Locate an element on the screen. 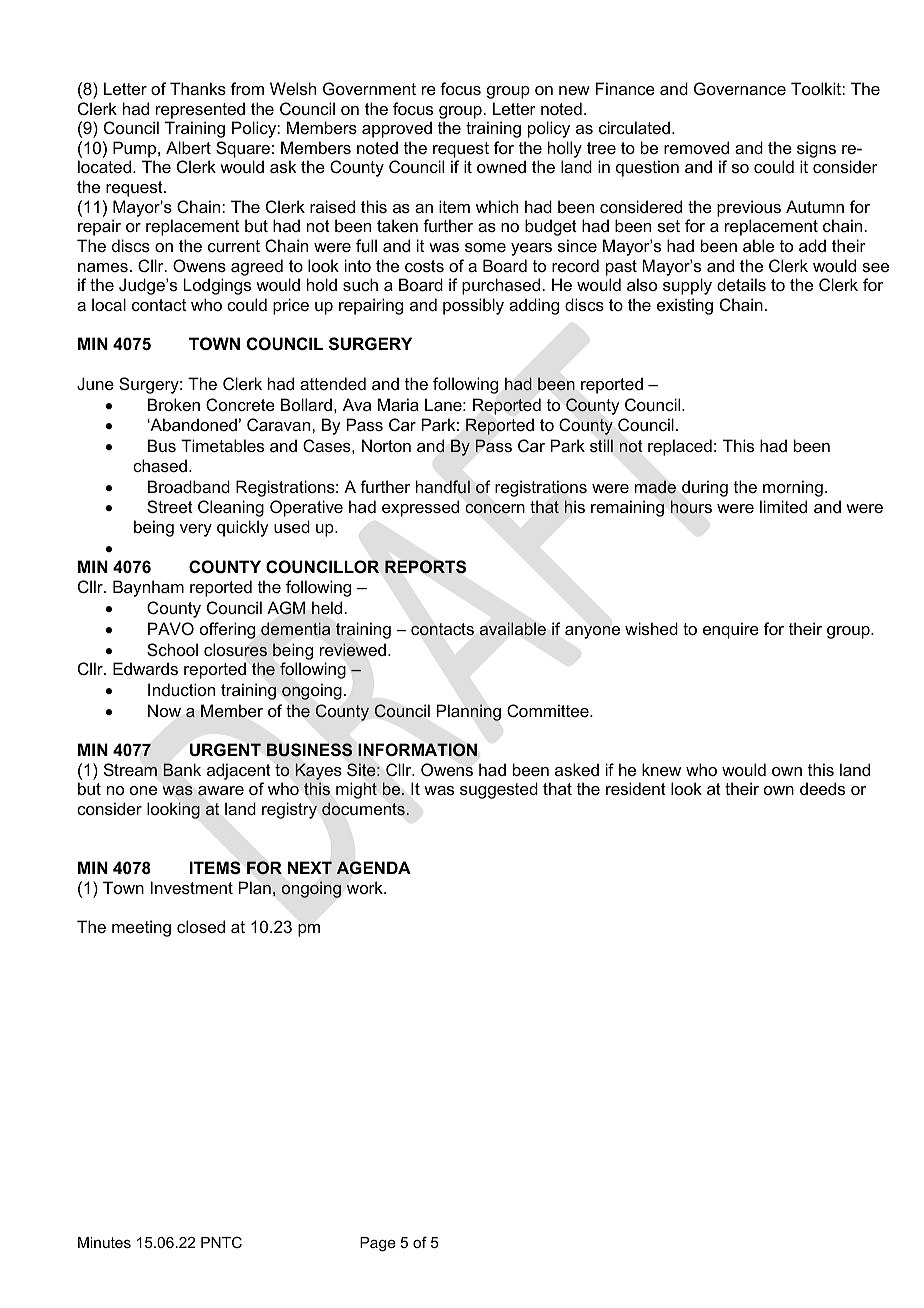  deeds is located at coordinates (822, 788).
